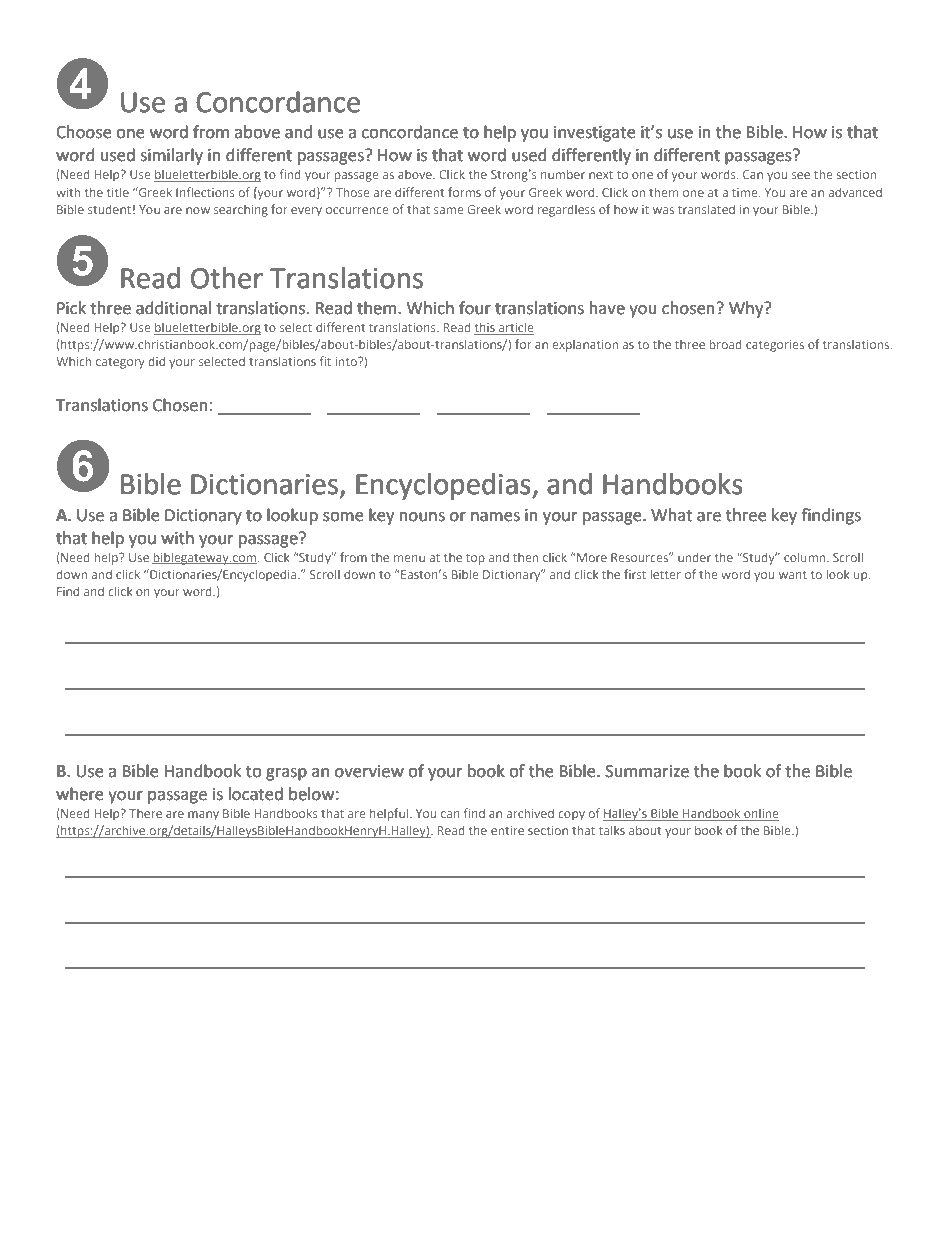 The height and width of the screenshot is (1233, 952). What do you see at coordinates (173, 308) in the screenshot?
I see `additional` at bounding box center [173, 308].
